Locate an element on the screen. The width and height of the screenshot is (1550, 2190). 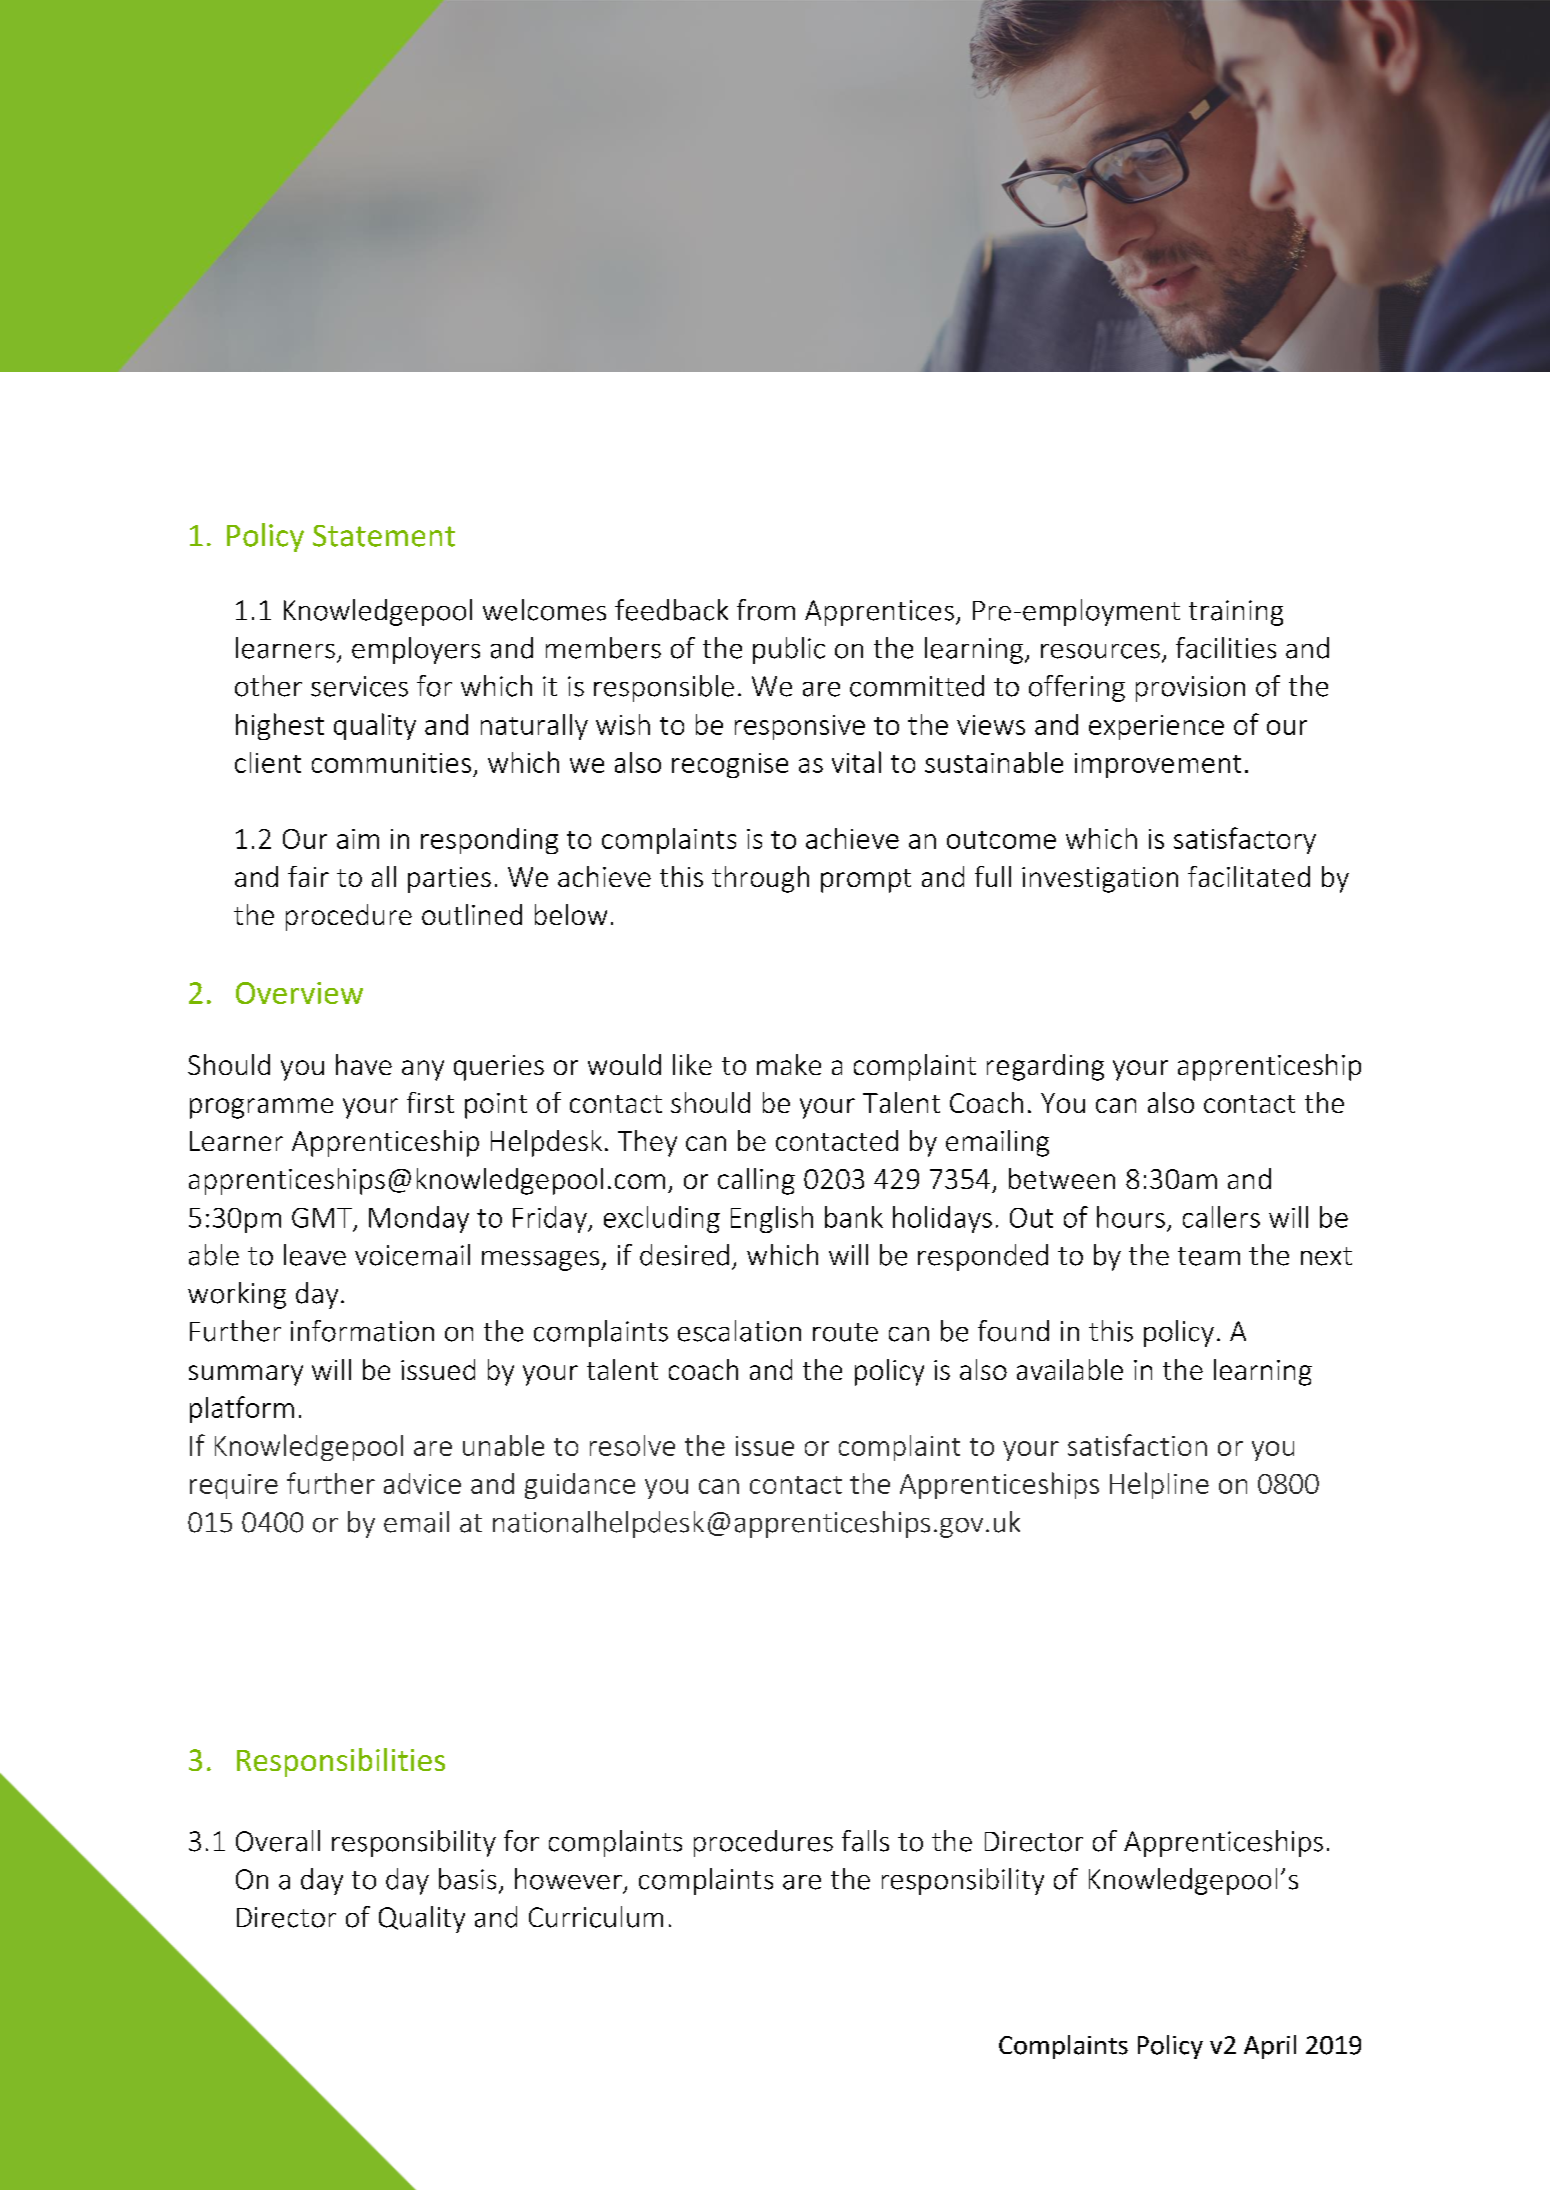
escalation is located at coordinates (739, 1331).
